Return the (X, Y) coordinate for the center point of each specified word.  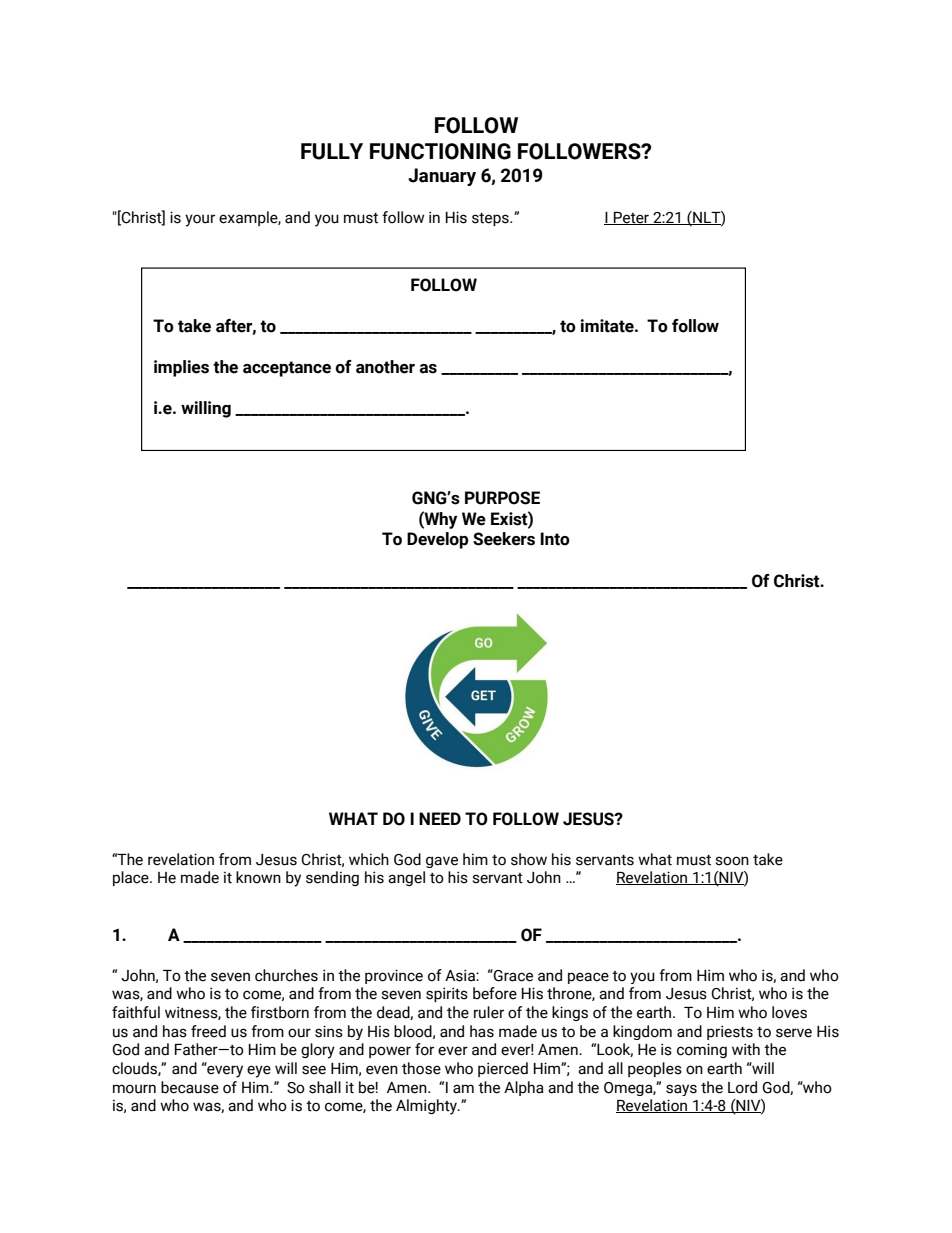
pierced (503, 1069)
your (200, 220)
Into (555, 539)
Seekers (504, 539)
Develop (438, 540)
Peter (631, 218)
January (442, 177)
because (190, 1087)
